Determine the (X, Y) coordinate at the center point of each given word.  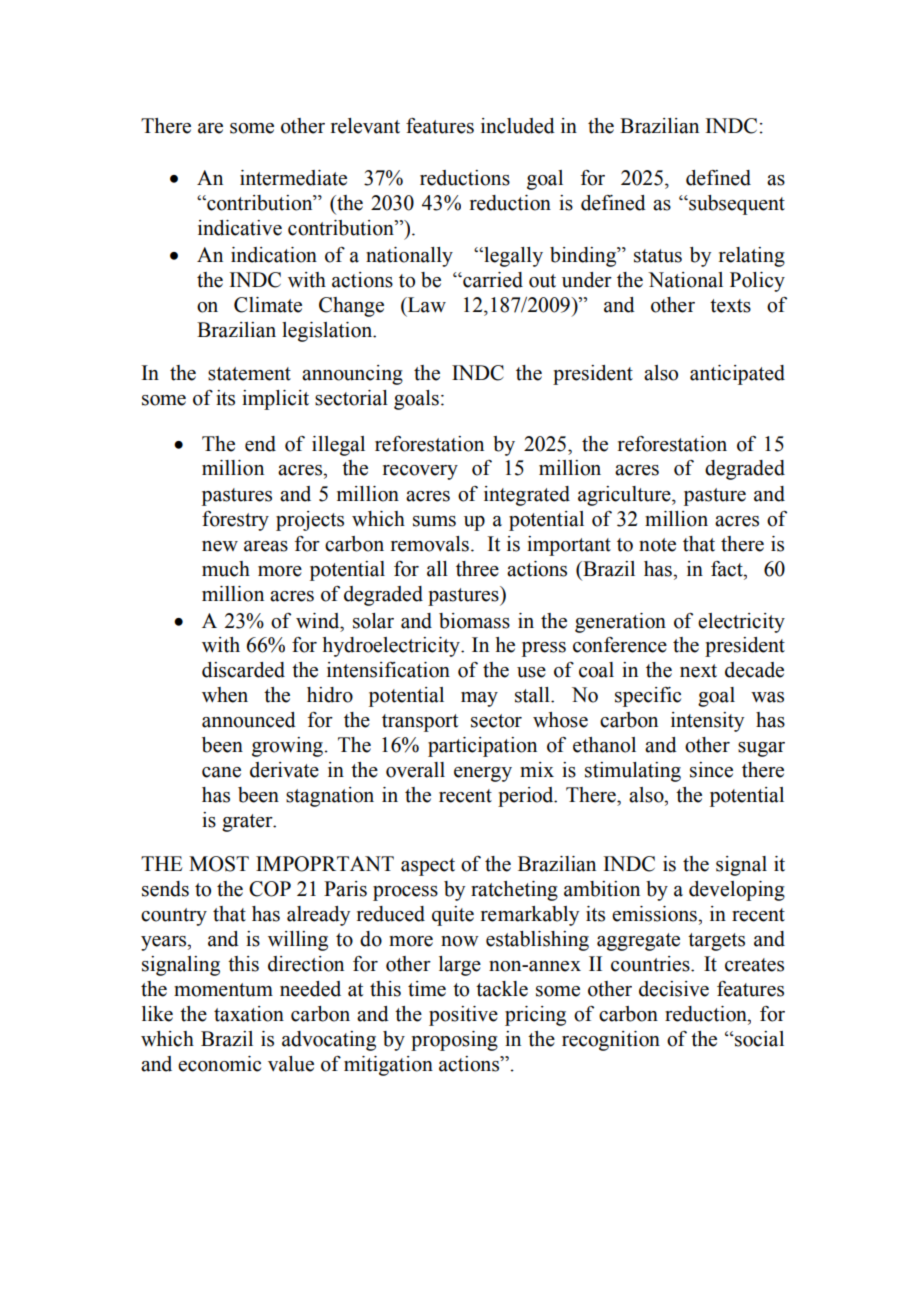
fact (728, 569)
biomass (474, 621)
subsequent (736, 205)
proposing (454, 1041)
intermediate (293, 178)
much (226, 569)
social (758, 1039)
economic (219, 1064)
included (518, 126)
